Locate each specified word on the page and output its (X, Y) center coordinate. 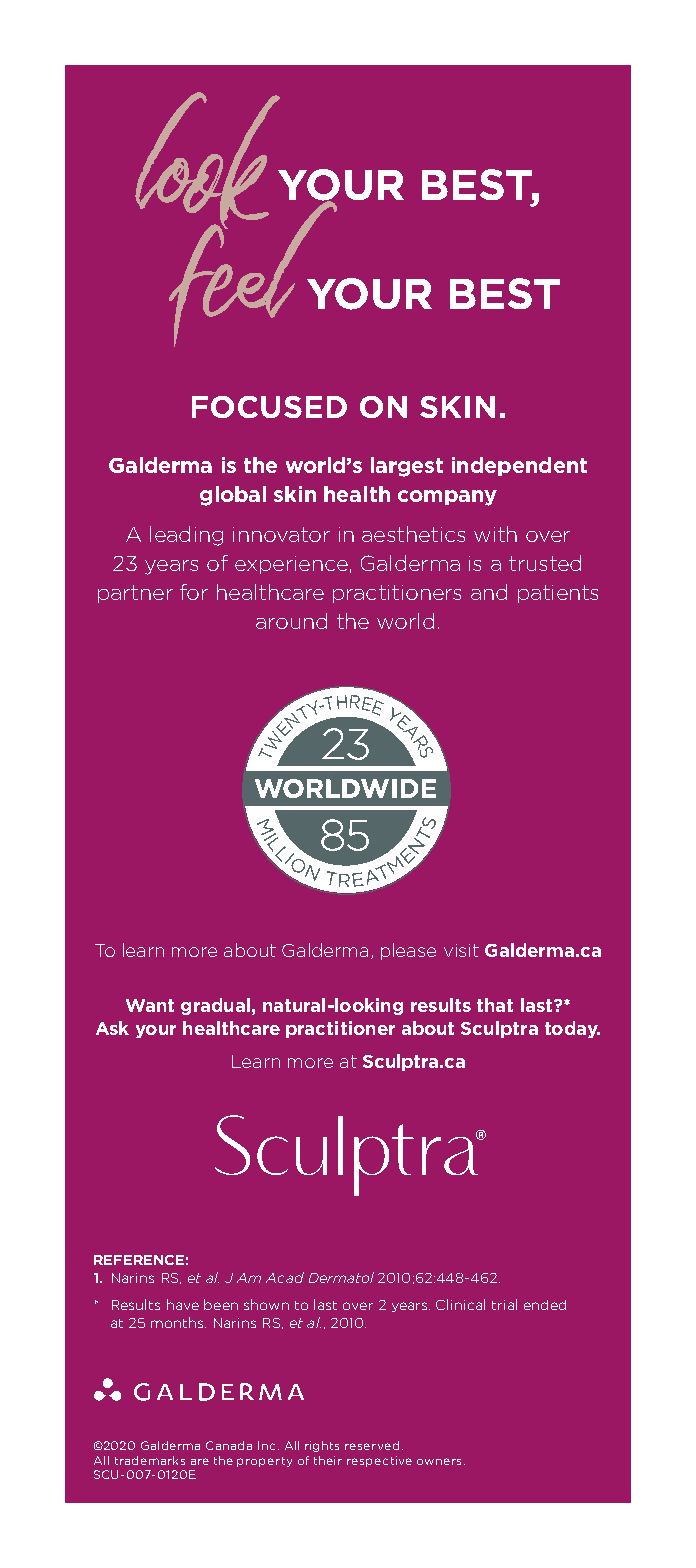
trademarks (150, 1460)
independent (519, 466)
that (495, 1005)
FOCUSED (269, 407)
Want (150, 1005)
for (194, 592)
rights (322, 1446)
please (408, 951)
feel (253, 272)
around (291, 621)
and (489, 592)
